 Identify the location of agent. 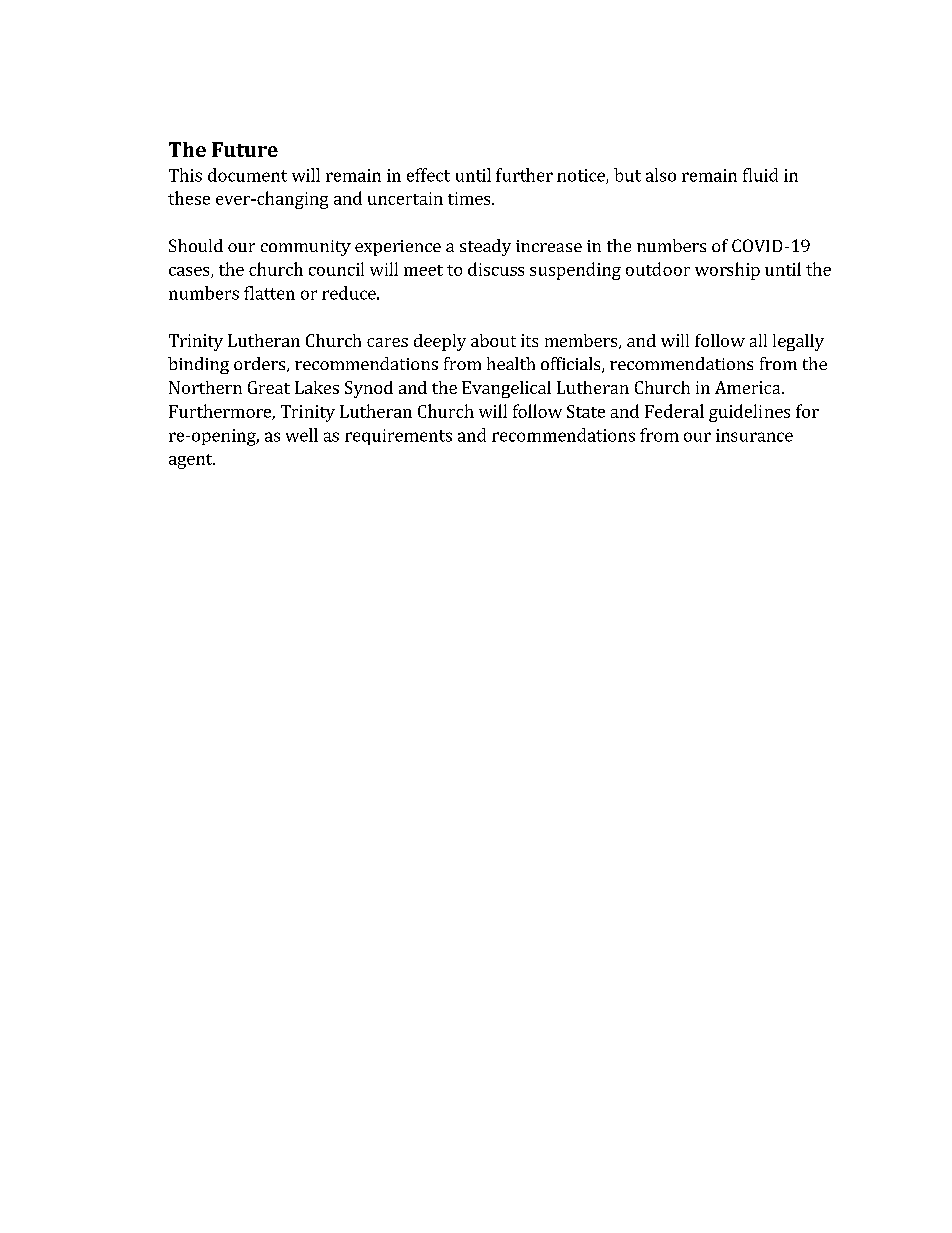
(192, 461).
